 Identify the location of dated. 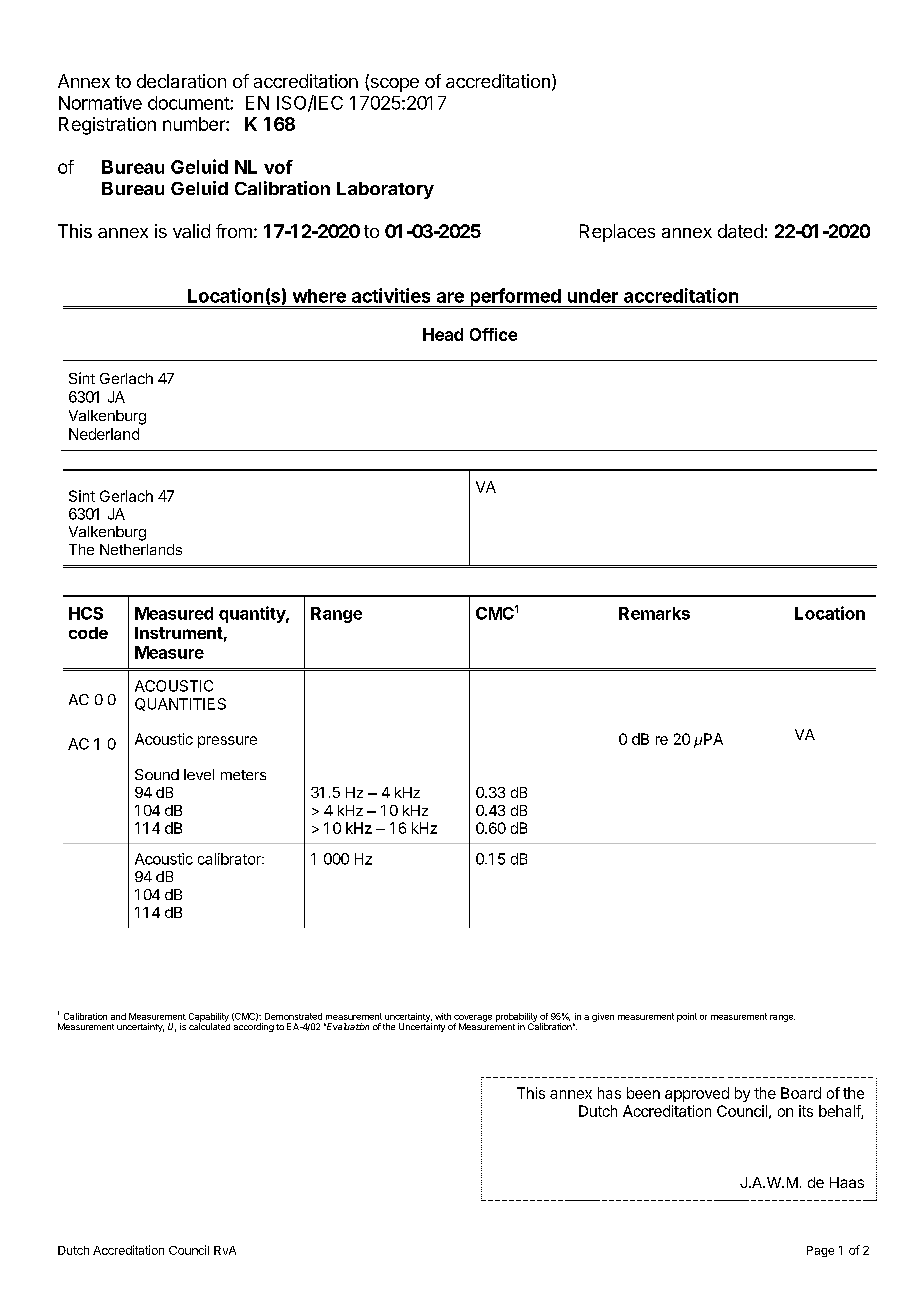
(740, 231).
